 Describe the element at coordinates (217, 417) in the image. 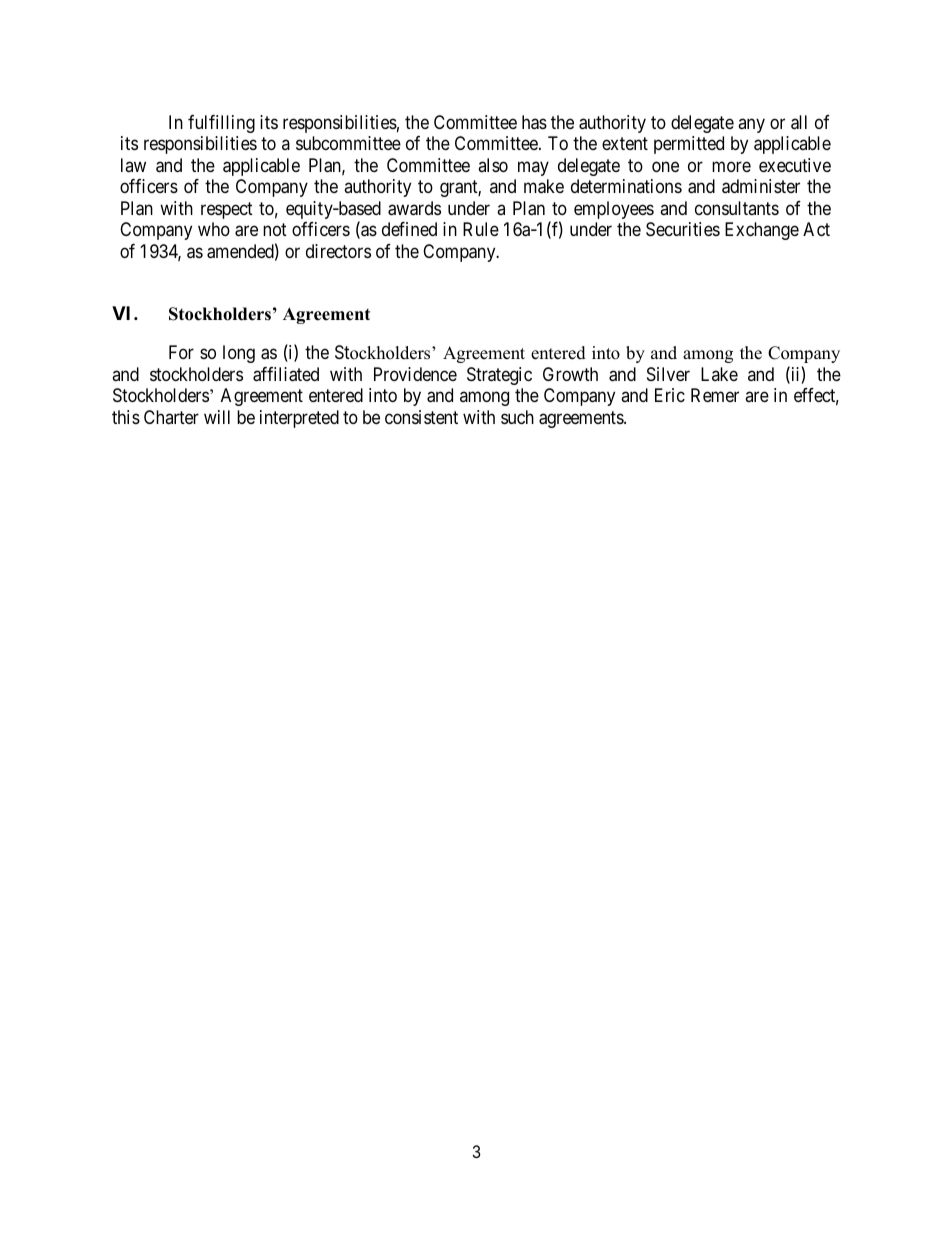

I see `will` at that location.
